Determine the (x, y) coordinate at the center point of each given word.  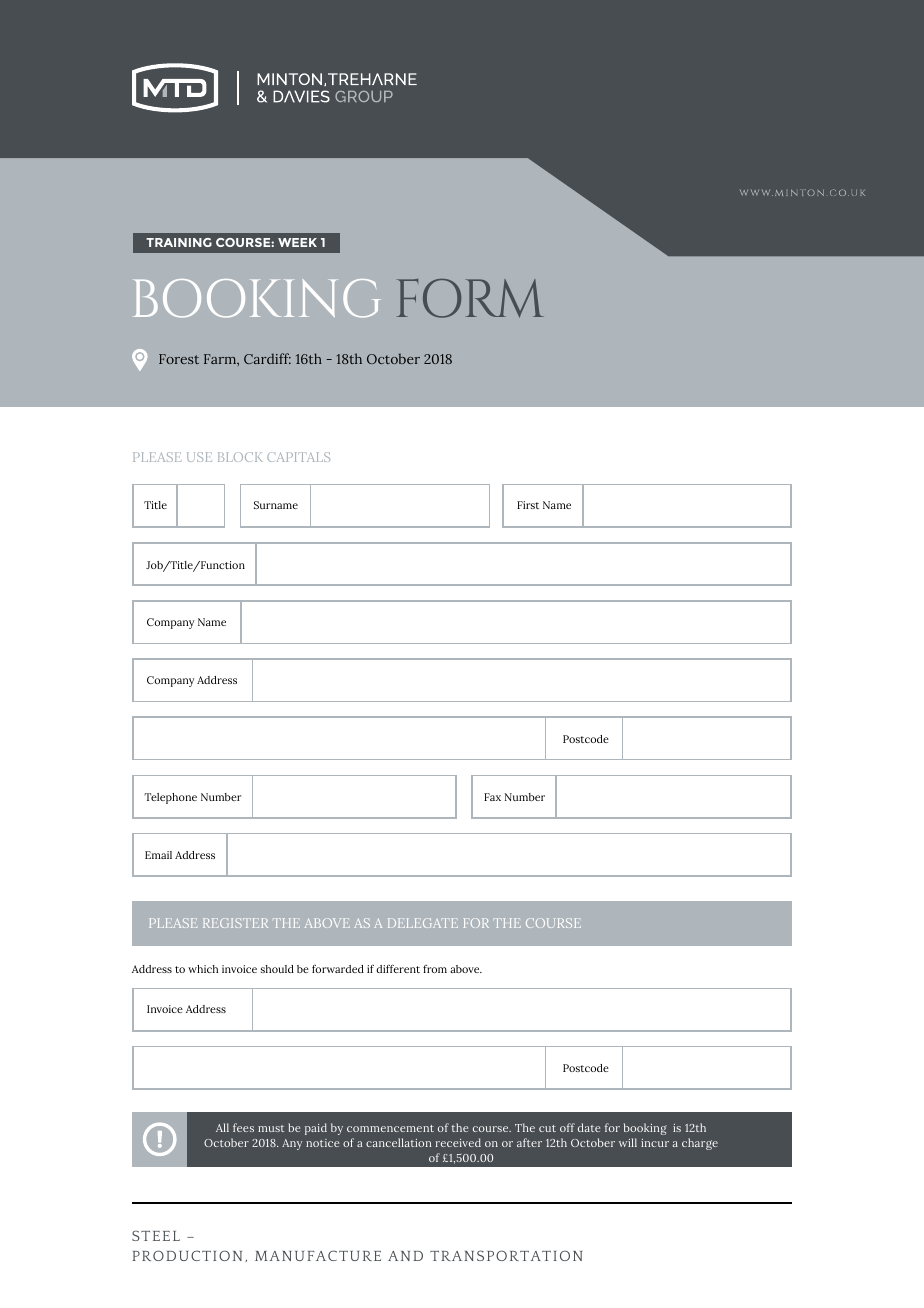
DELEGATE (423, 923)
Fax (492, 797)
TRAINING (179, 242)
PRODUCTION (187, 1255)
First (528, 505)
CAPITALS (298, 457)
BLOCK (240, 457)
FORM (470, 298)
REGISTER (235, 923)
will (628, 1142)
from (435, 969)
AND (405, 1256)
